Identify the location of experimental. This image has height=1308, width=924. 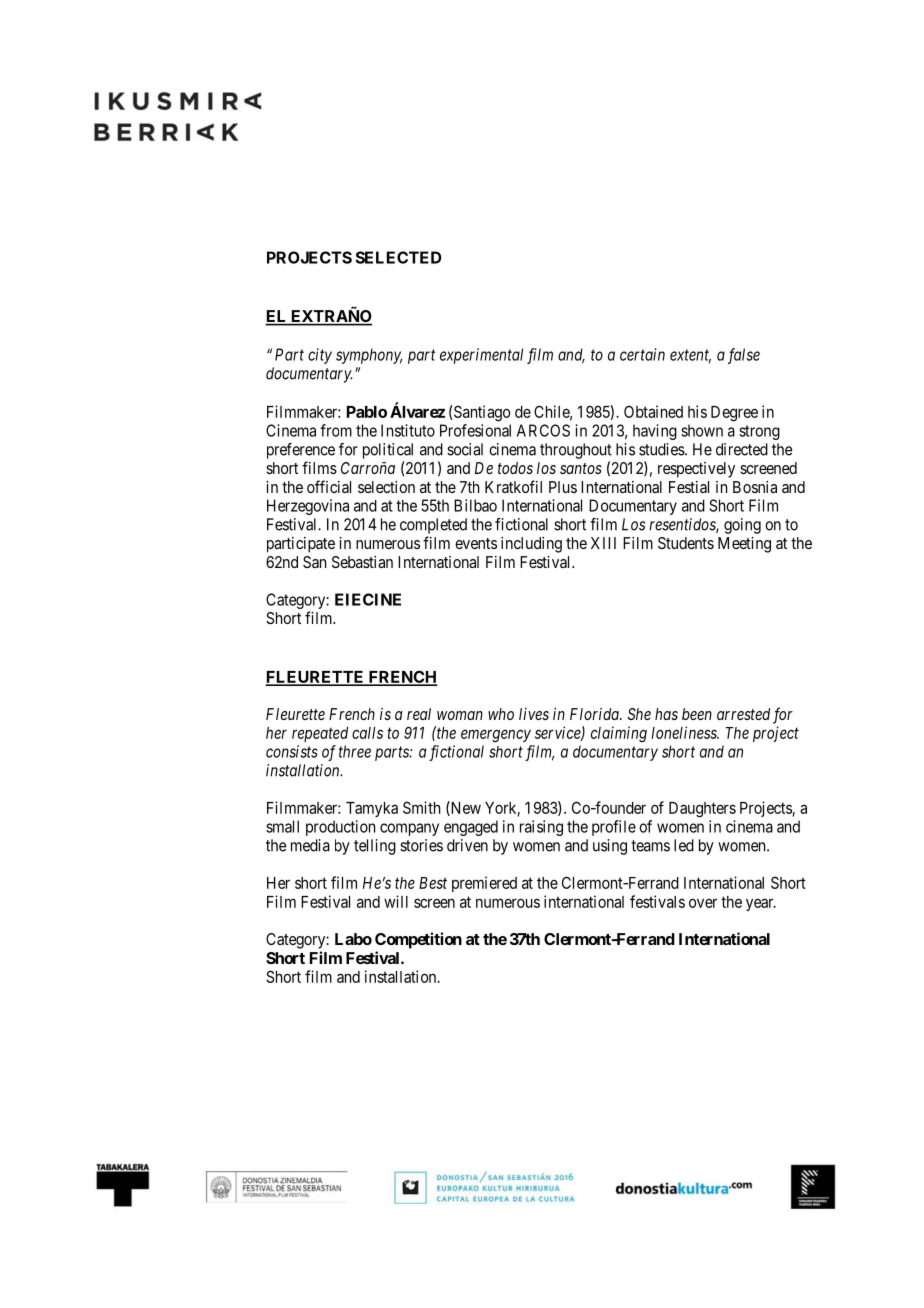
(481, 356).
